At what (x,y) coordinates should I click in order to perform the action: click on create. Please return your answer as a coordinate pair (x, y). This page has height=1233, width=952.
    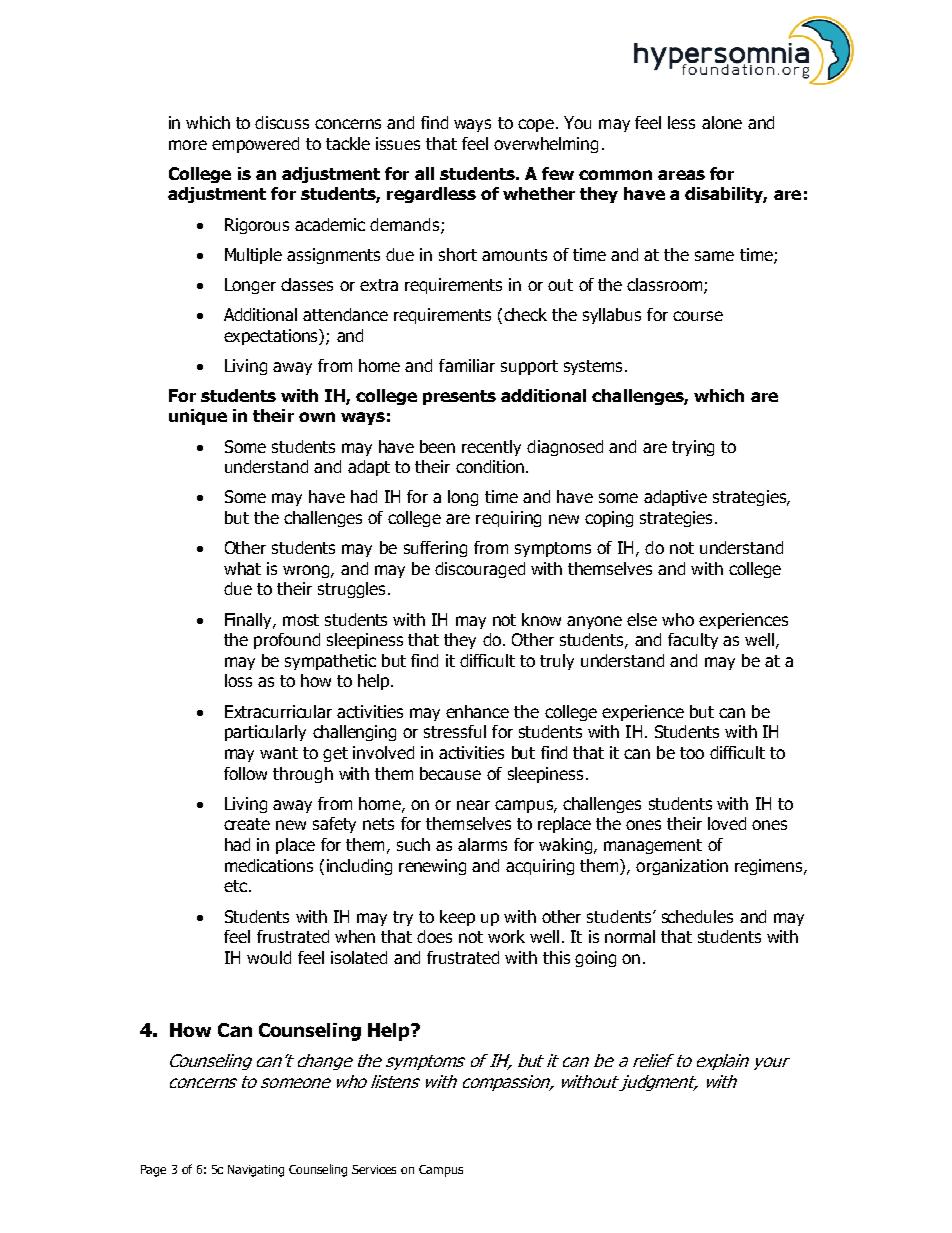
    Looking at the image, I should click on (247, 824).
